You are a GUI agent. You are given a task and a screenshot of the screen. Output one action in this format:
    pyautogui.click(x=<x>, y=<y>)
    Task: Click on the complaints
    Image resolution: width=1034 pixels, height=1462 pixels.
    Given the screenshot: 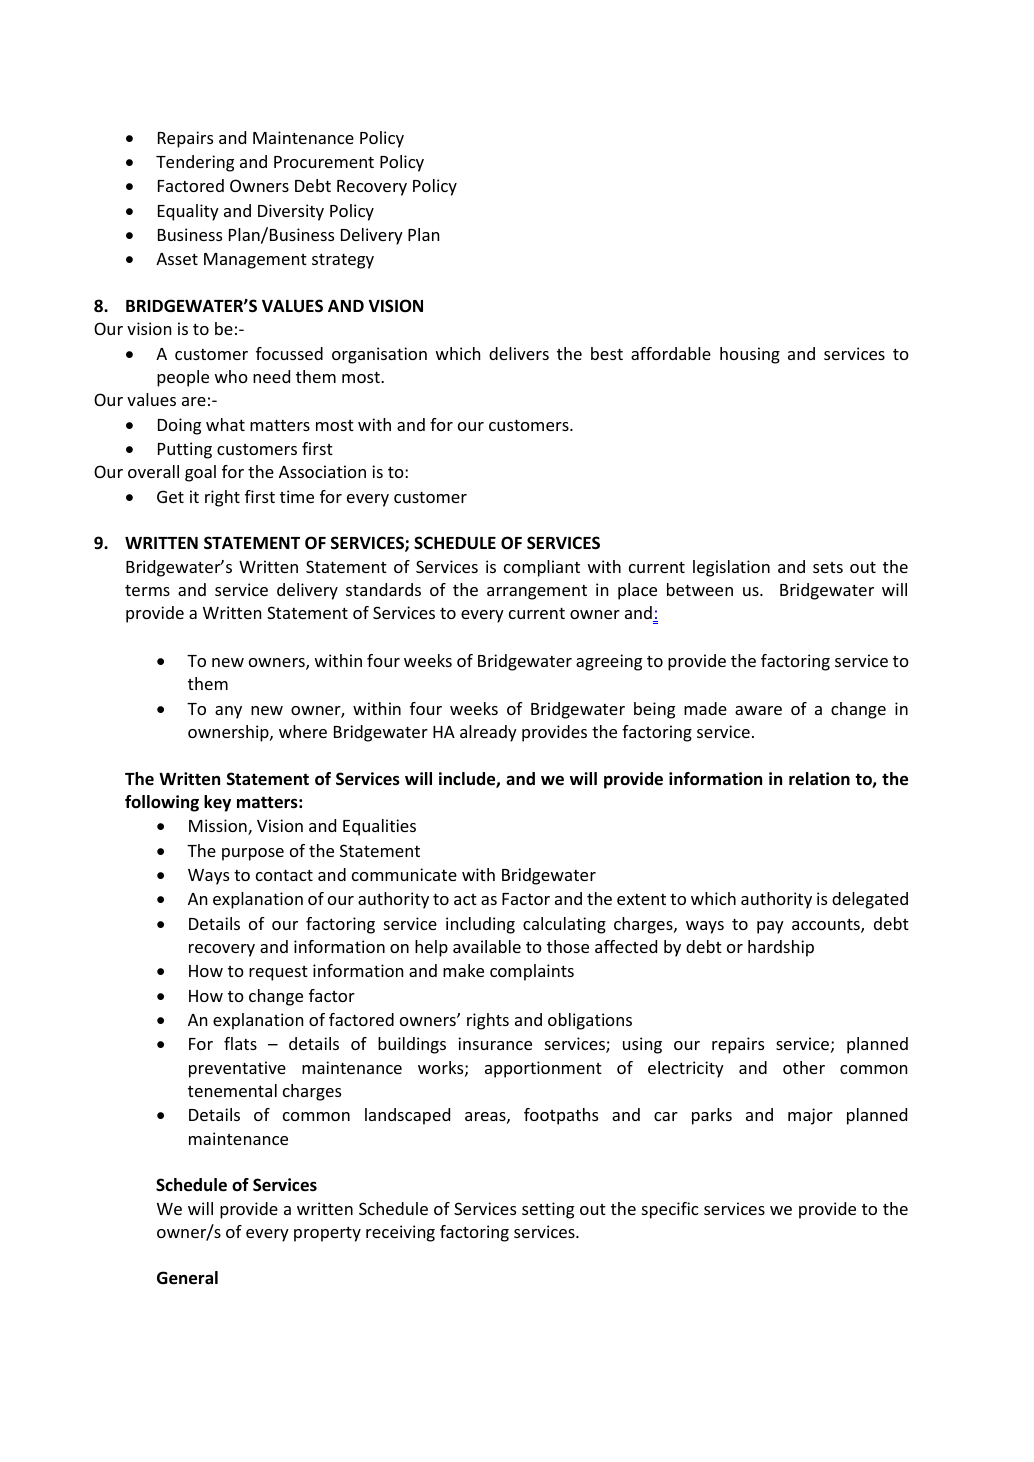 What is the action you would take?
    pyautogui.click(x=532, y=972)
